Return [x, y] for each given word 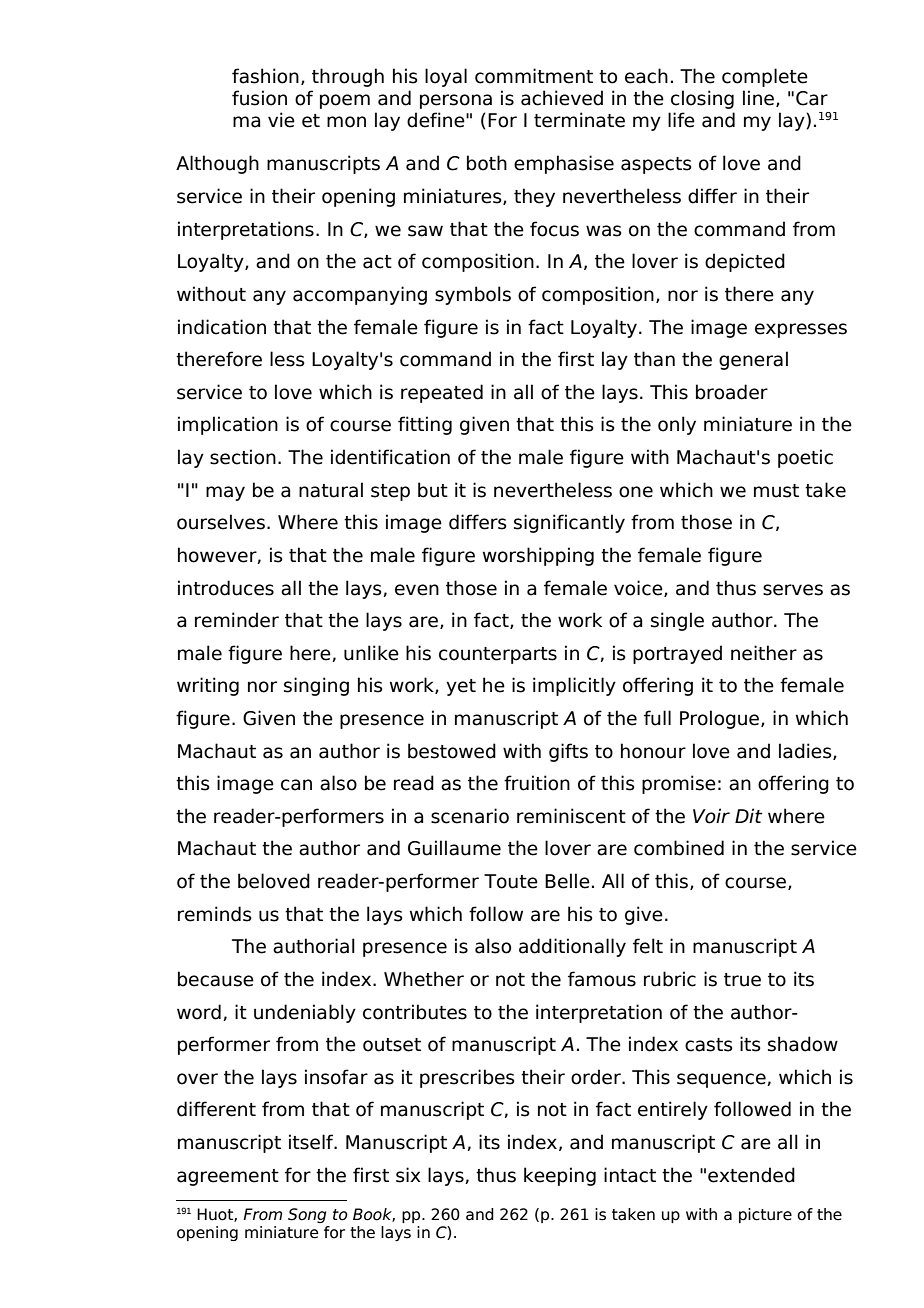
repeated [442, 393]
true [742, 980]
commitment [534, 76]
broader [732, 392]
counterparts [498, 655]
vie [281, 120]
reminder [237, 620]
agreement [228, 1177]
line [758, 98]
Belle [567, 881]
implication [228, 425]
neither [764, 653]
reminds [215, 914]
